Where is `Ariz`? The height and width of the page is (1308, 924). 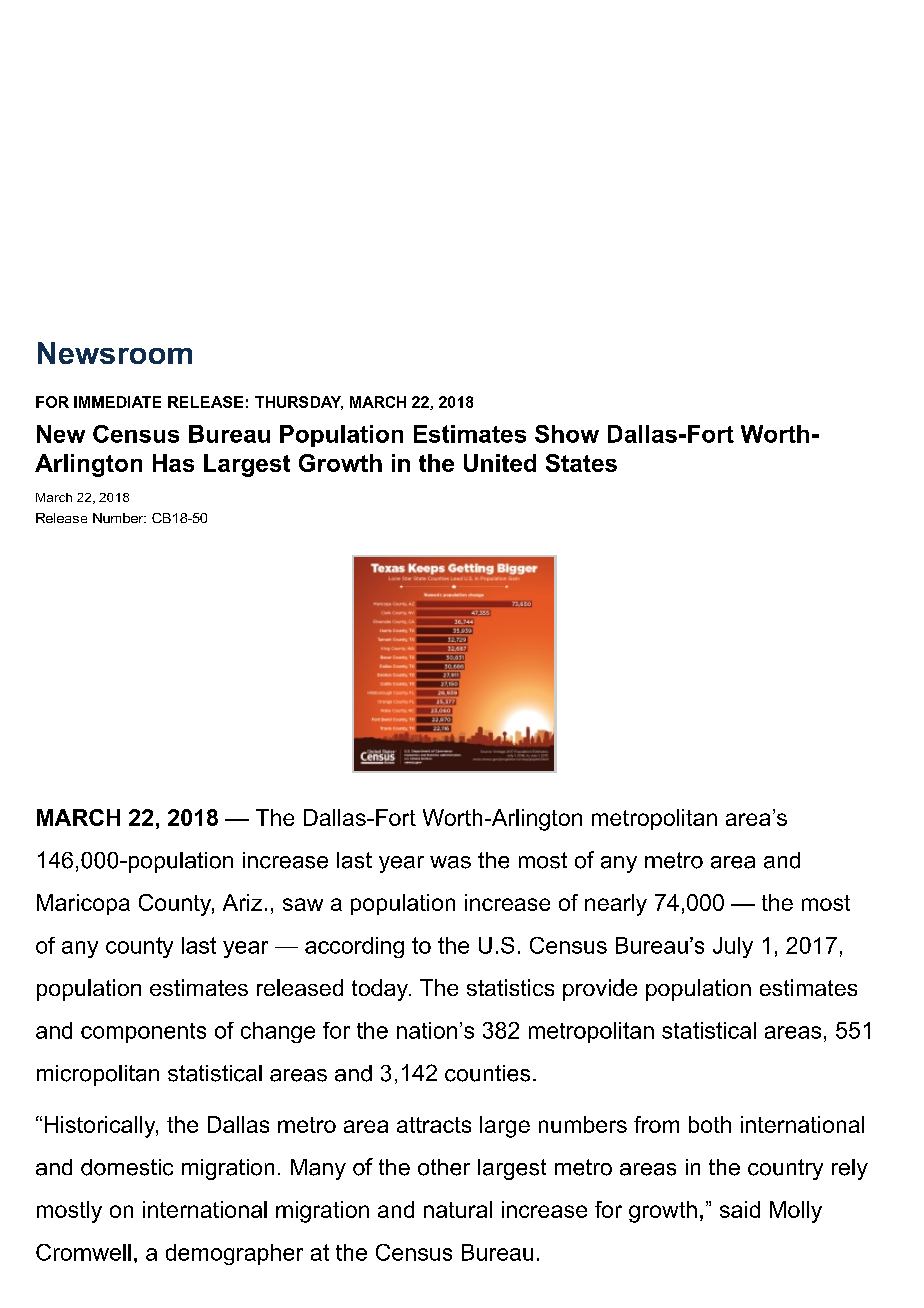
Ariz is located at coordinates (242, 902).
